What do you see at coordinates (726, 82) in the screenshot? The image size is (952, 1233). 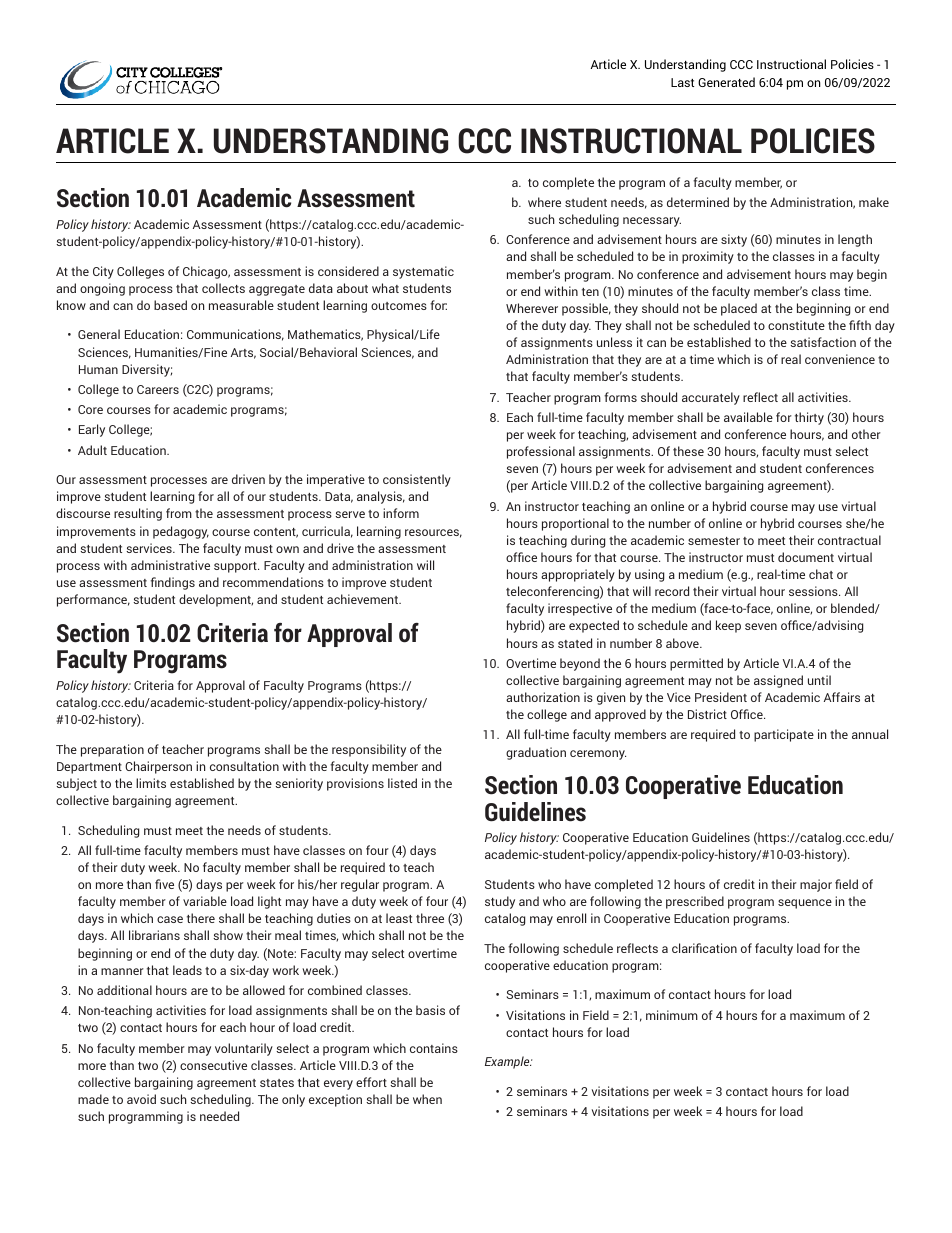 I see `Generated` at bounding box center [726, 82].
